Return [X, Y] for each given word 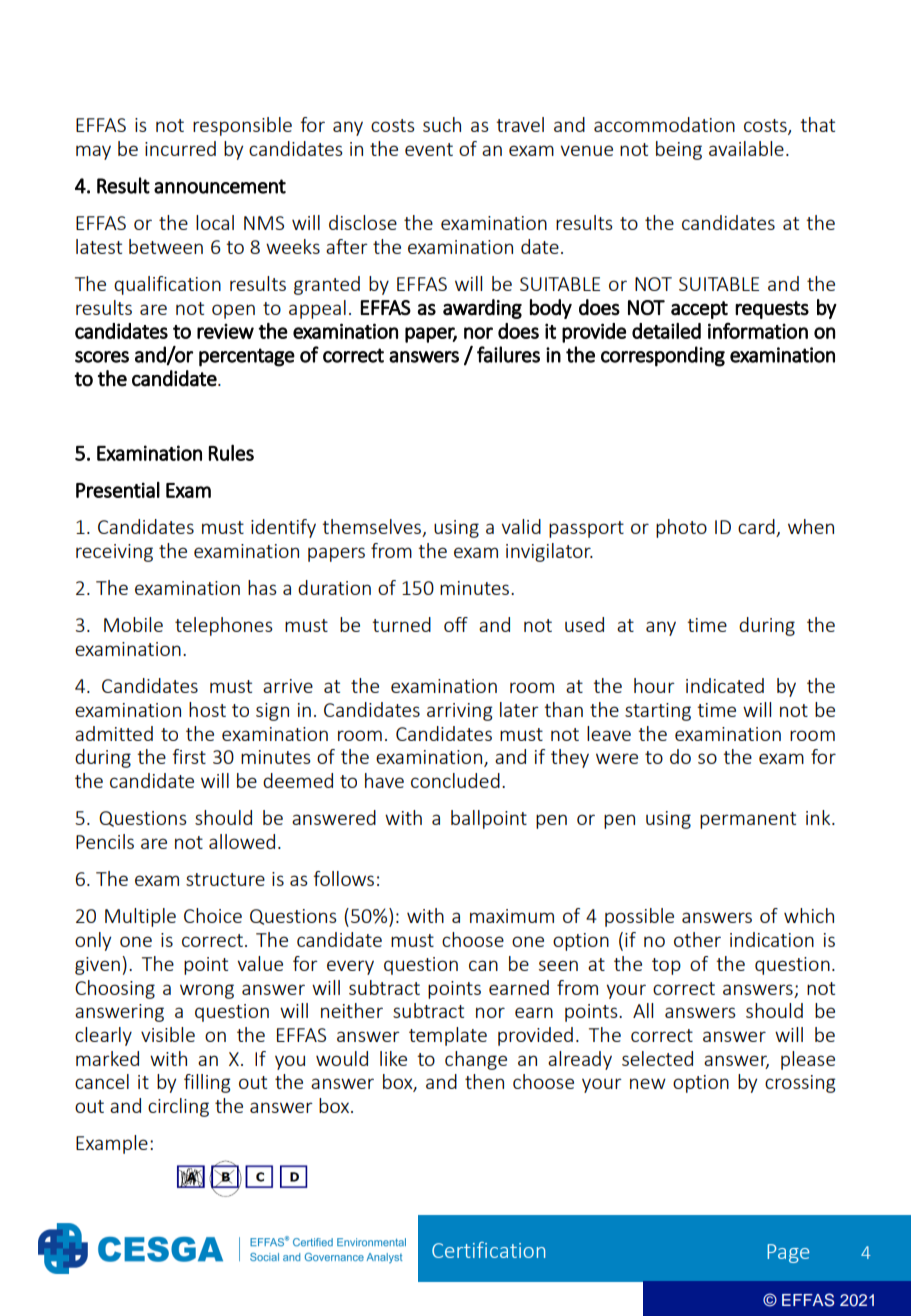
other [697, 939]
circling [178, 1107]
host [207, 709]
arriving [459, 712]
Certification [488, 1250]
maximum [512, 916]
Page [788, 1253]
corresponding [663, 356]
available [746, 148]
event [429, 149]
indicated [725, 685]
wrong [207, 991]
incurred [180, 148]
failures [508, 354]
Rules [231, 452]
